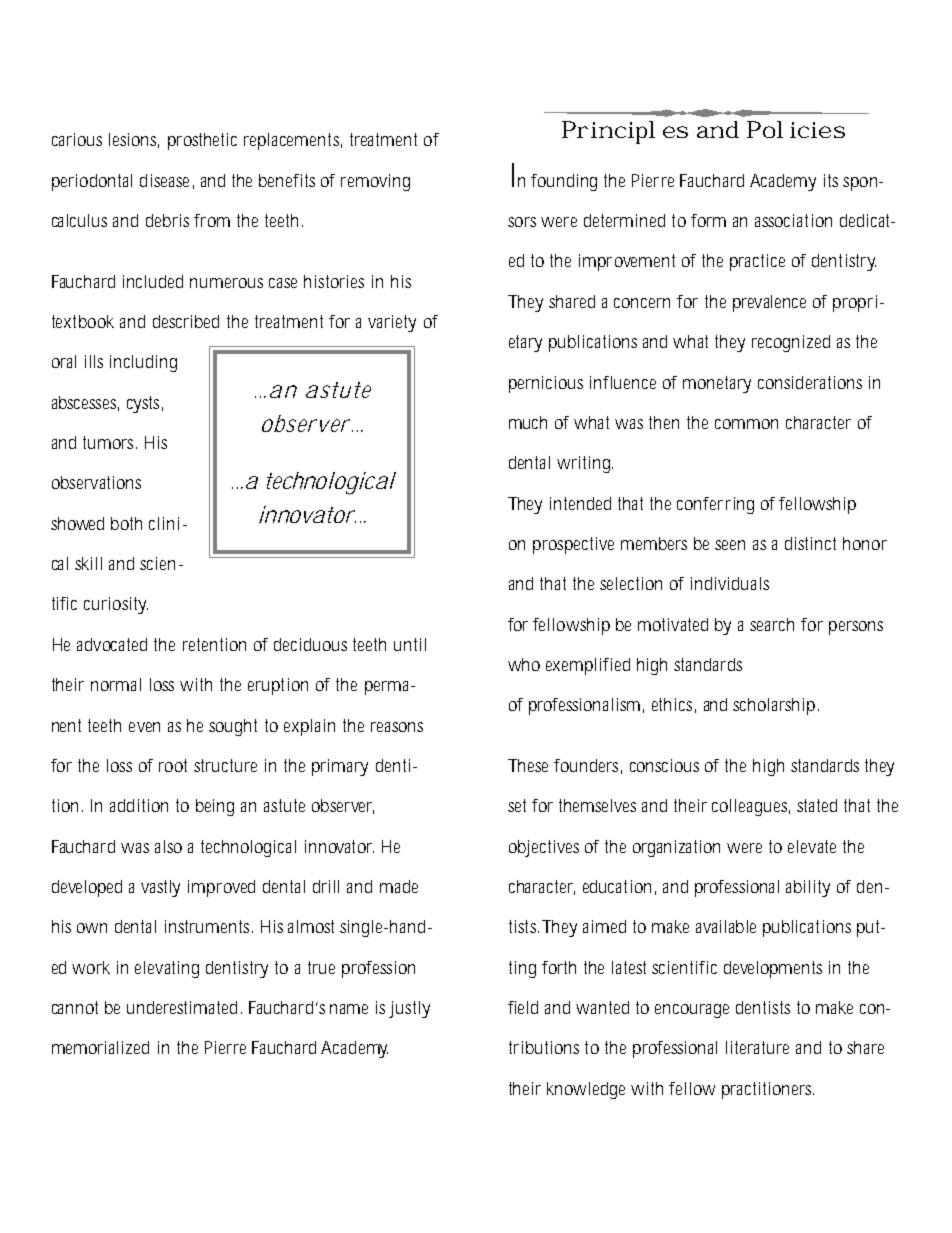 The image size is (952, 1233). Describe the element at coordinates (375, 182) in the screenshot. I see `removing` at that location.
